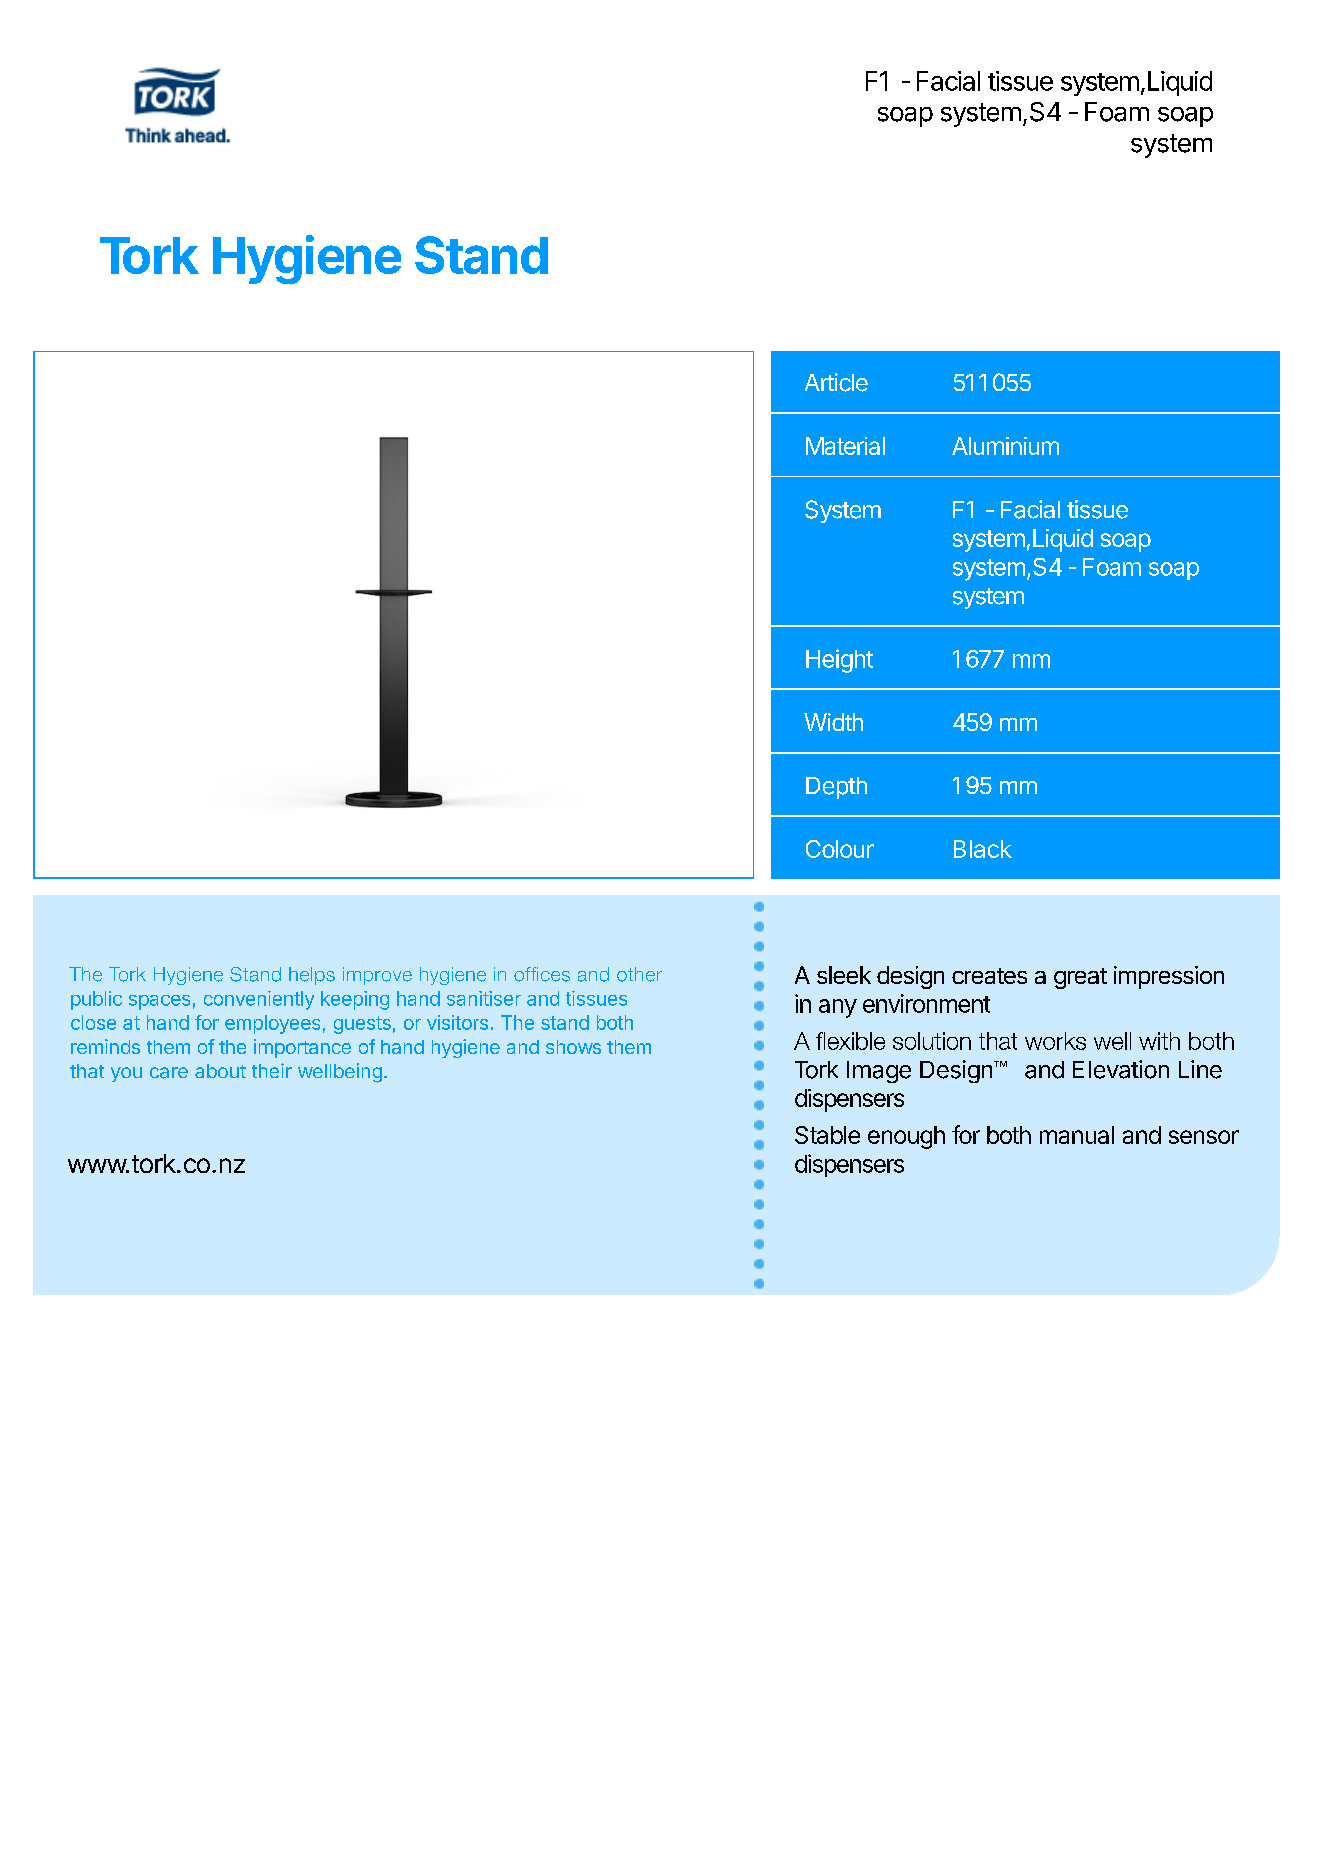 The image size is (1323, 1871). I want to click on Black, so click(983, 849).
